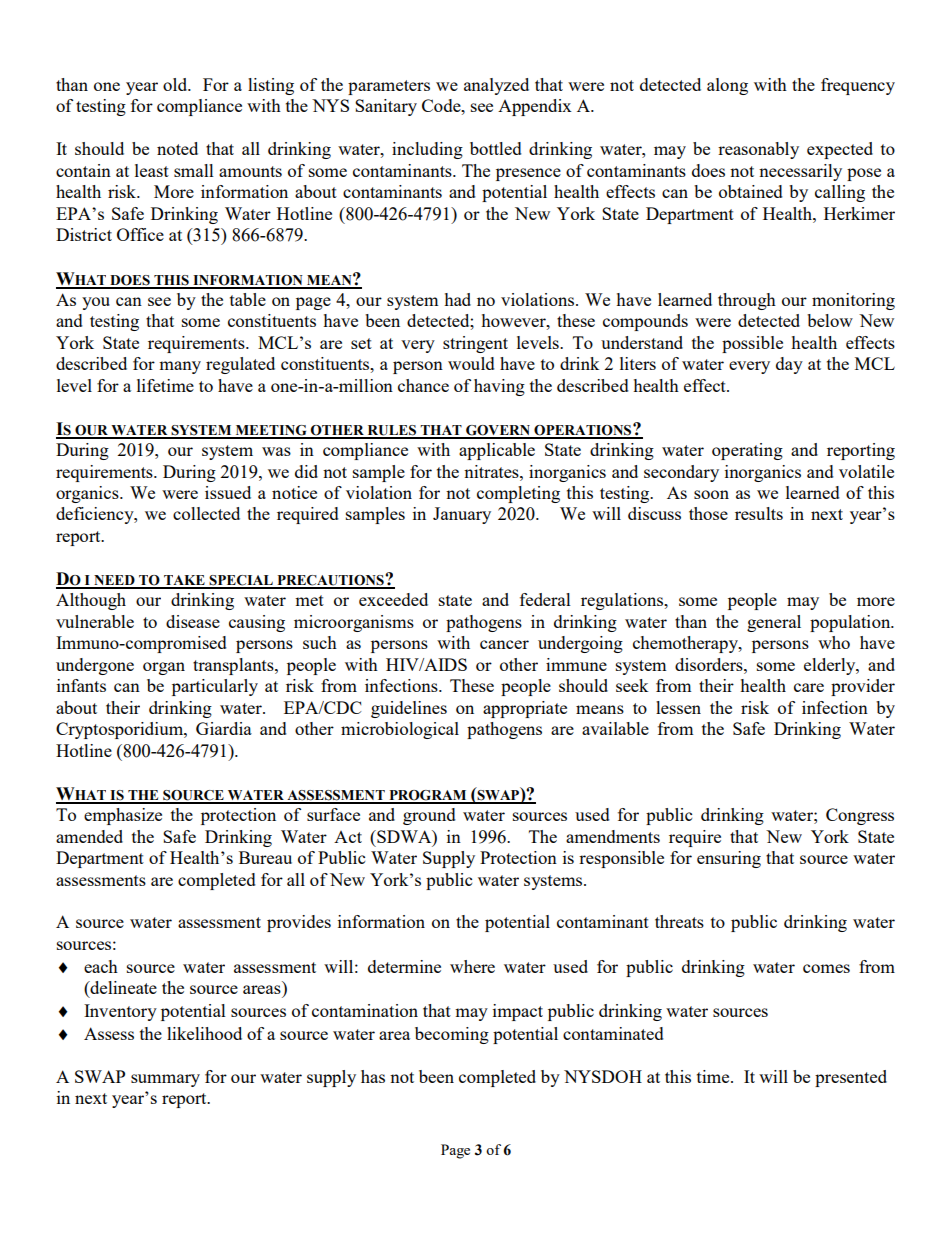  I want to click on TAKE, so click(184, 581).
